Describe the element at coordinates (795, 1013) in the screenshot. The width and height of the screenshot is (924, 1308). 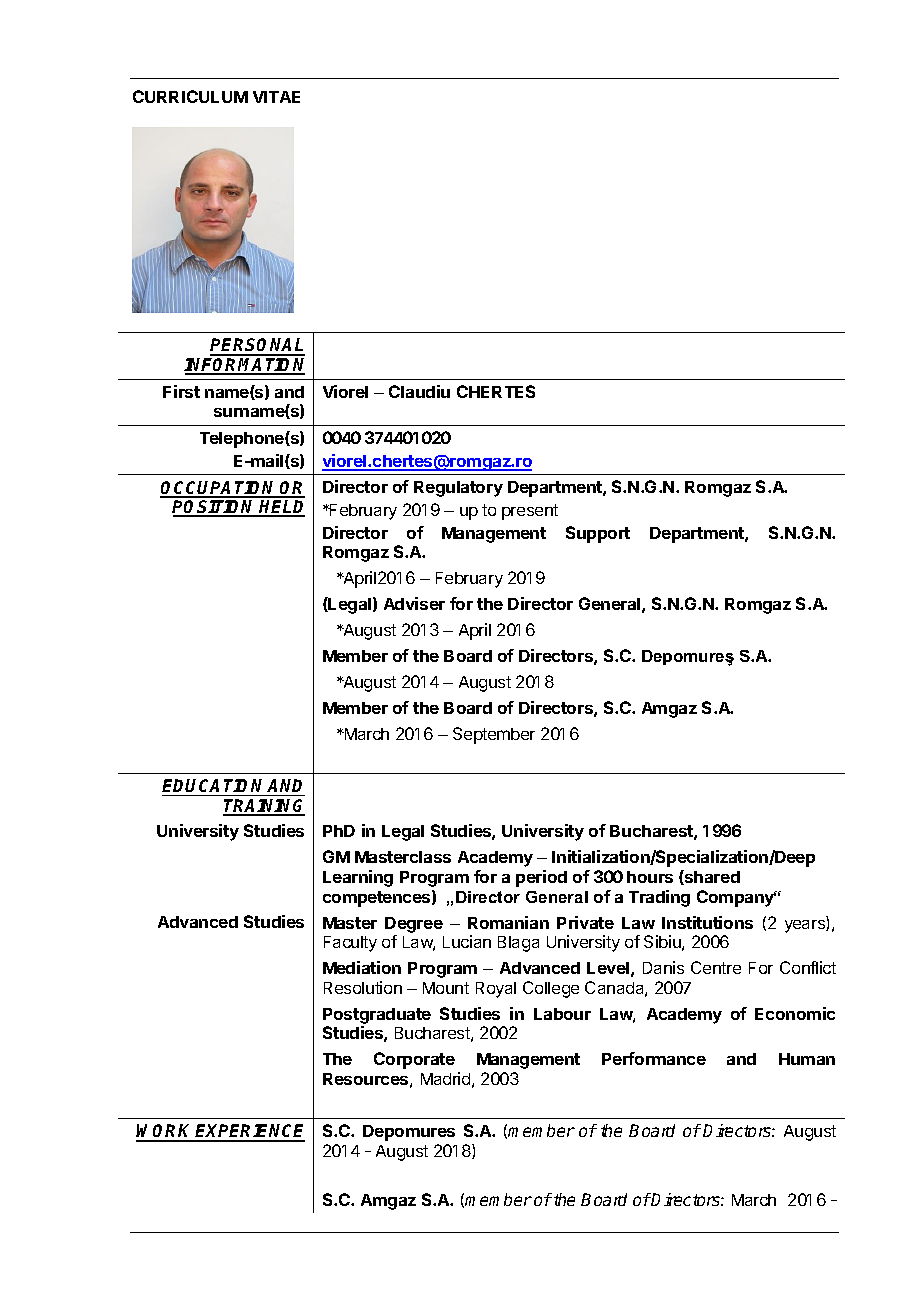
I see `Economic` at that location.
